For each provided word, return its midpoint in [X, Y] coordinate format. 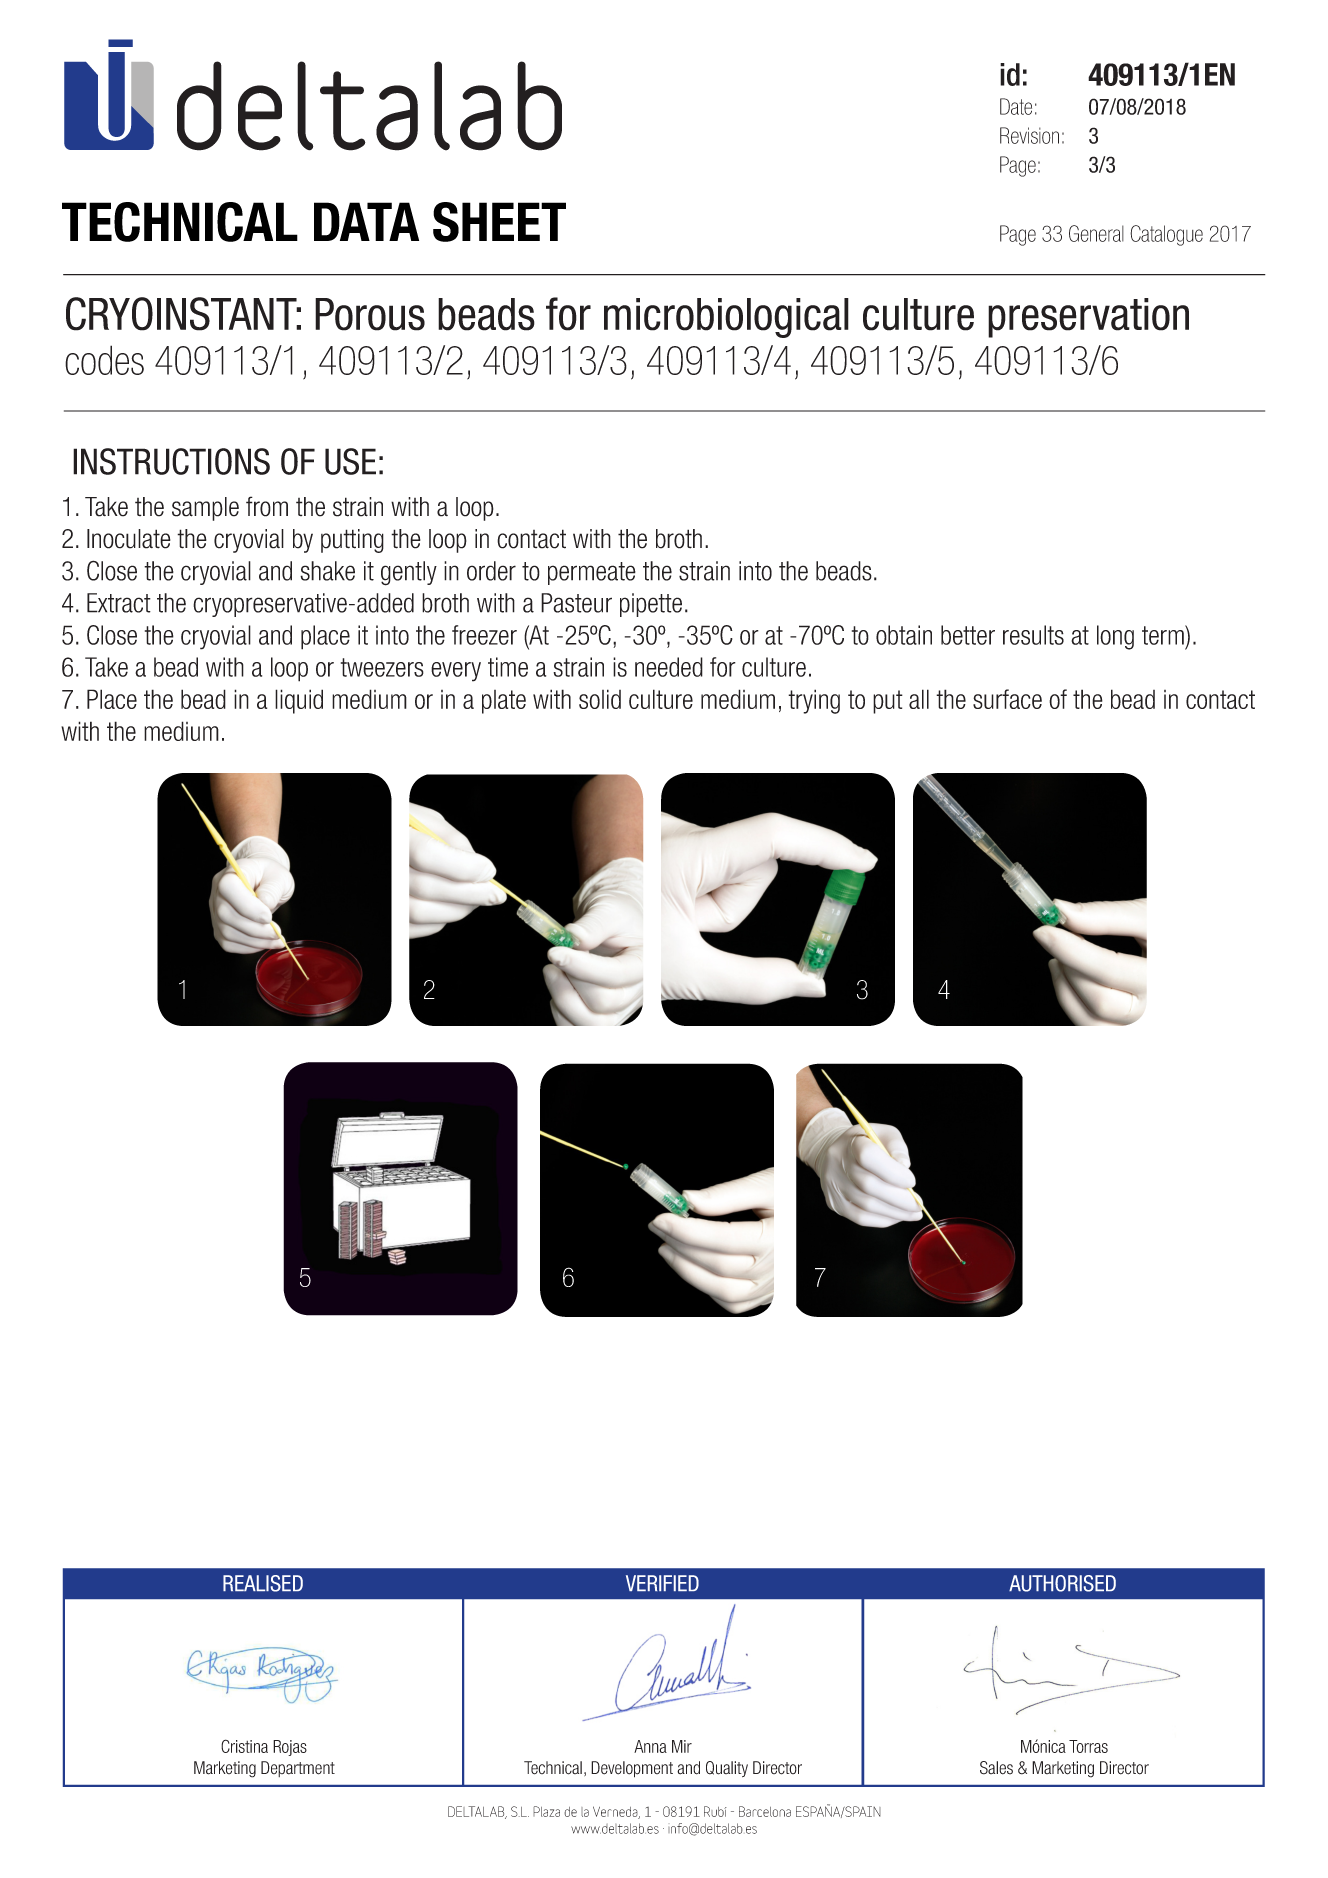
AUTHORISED [1062, 1583]
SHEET [499, 222]
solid [600, 699]
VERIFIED [662, 1583]
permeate [592, 573]
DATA [366, 221]
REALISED [263, 1583]
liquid [299, 701]
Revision [1029, 135]
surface [1007, 699]
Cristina [244, 1746]
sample [205, 509]
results [1033, 635]
